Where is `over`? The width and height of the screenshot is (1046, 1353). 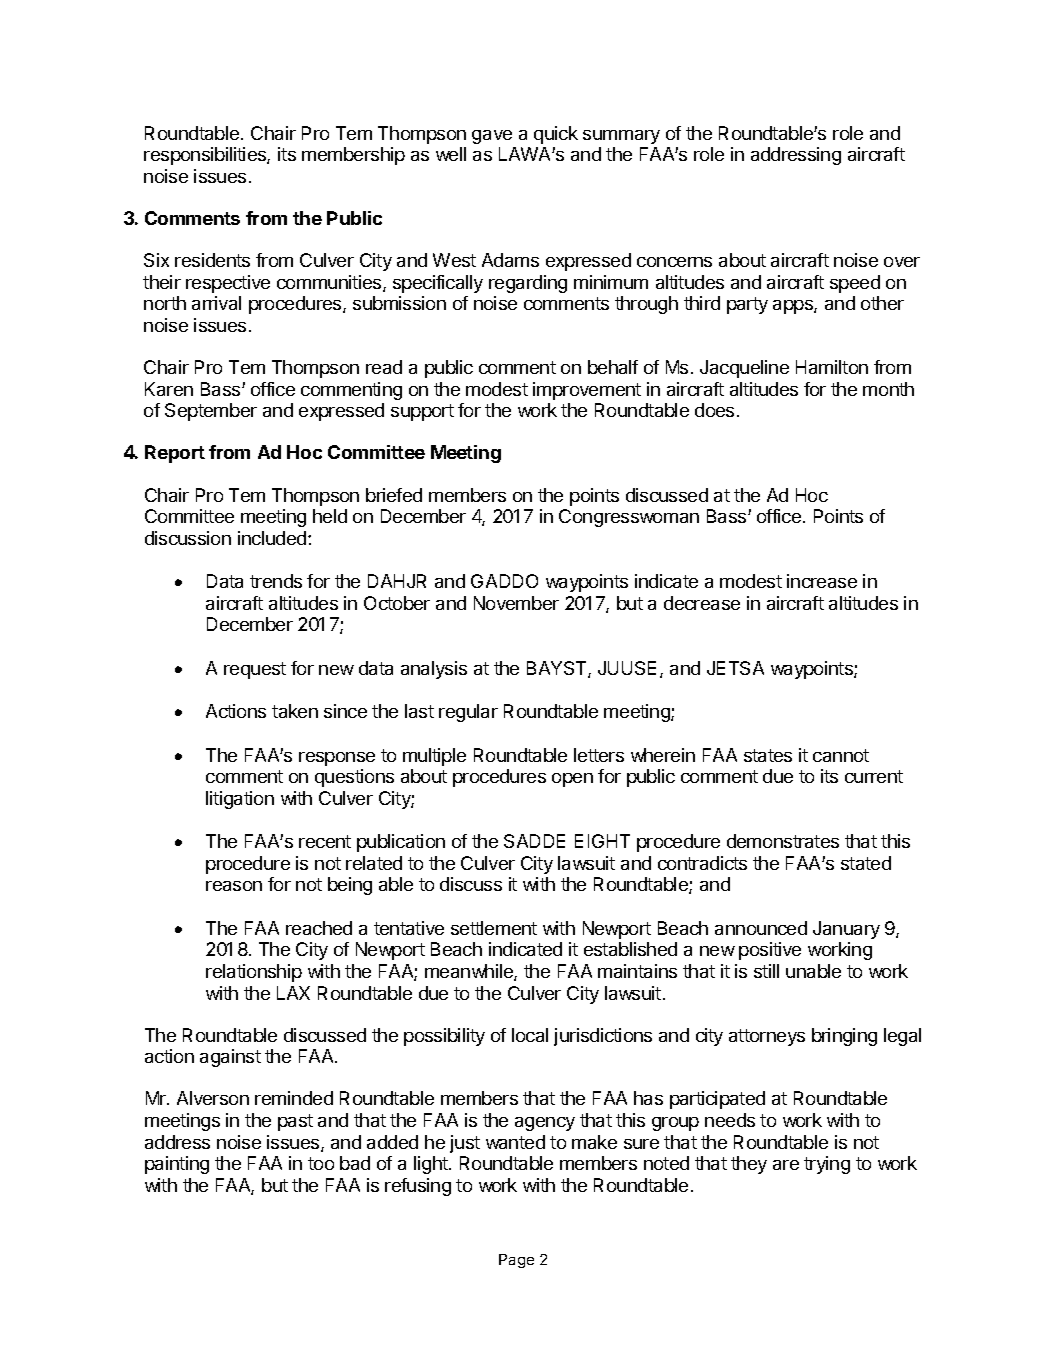 over is located at coordinates (902, 262).
